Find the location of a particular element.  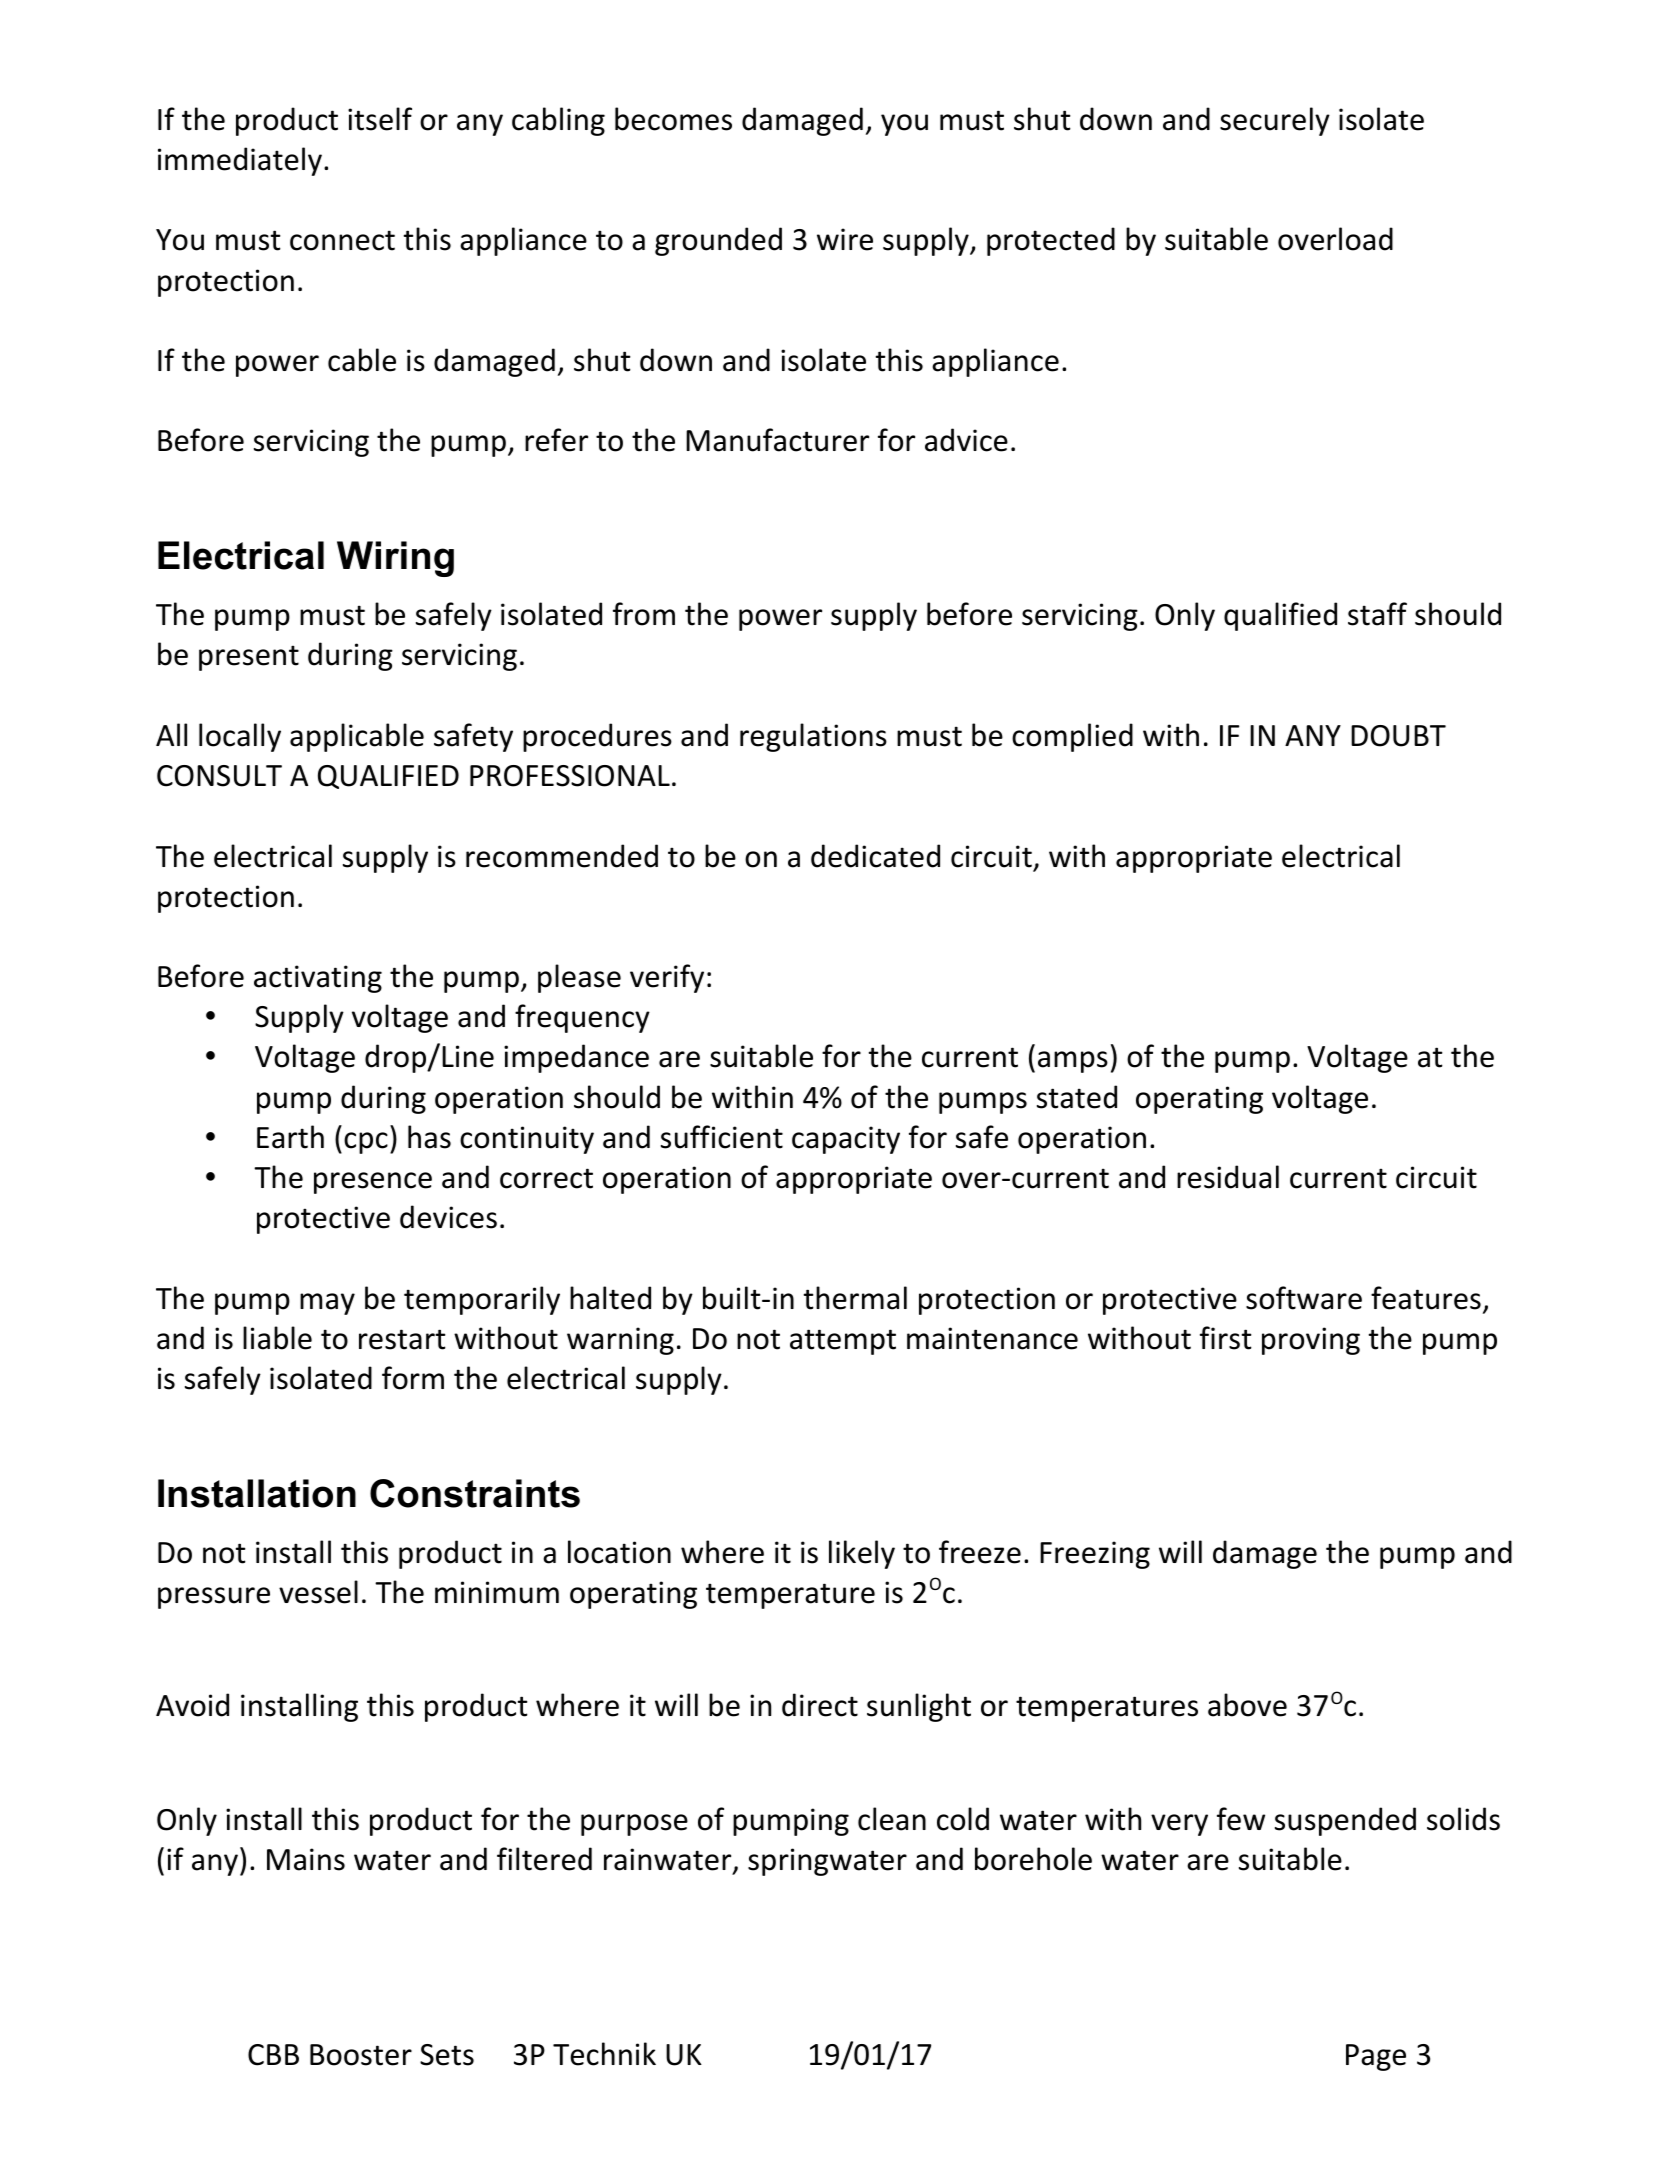

proving is located at coordinates (1311, 1341).
